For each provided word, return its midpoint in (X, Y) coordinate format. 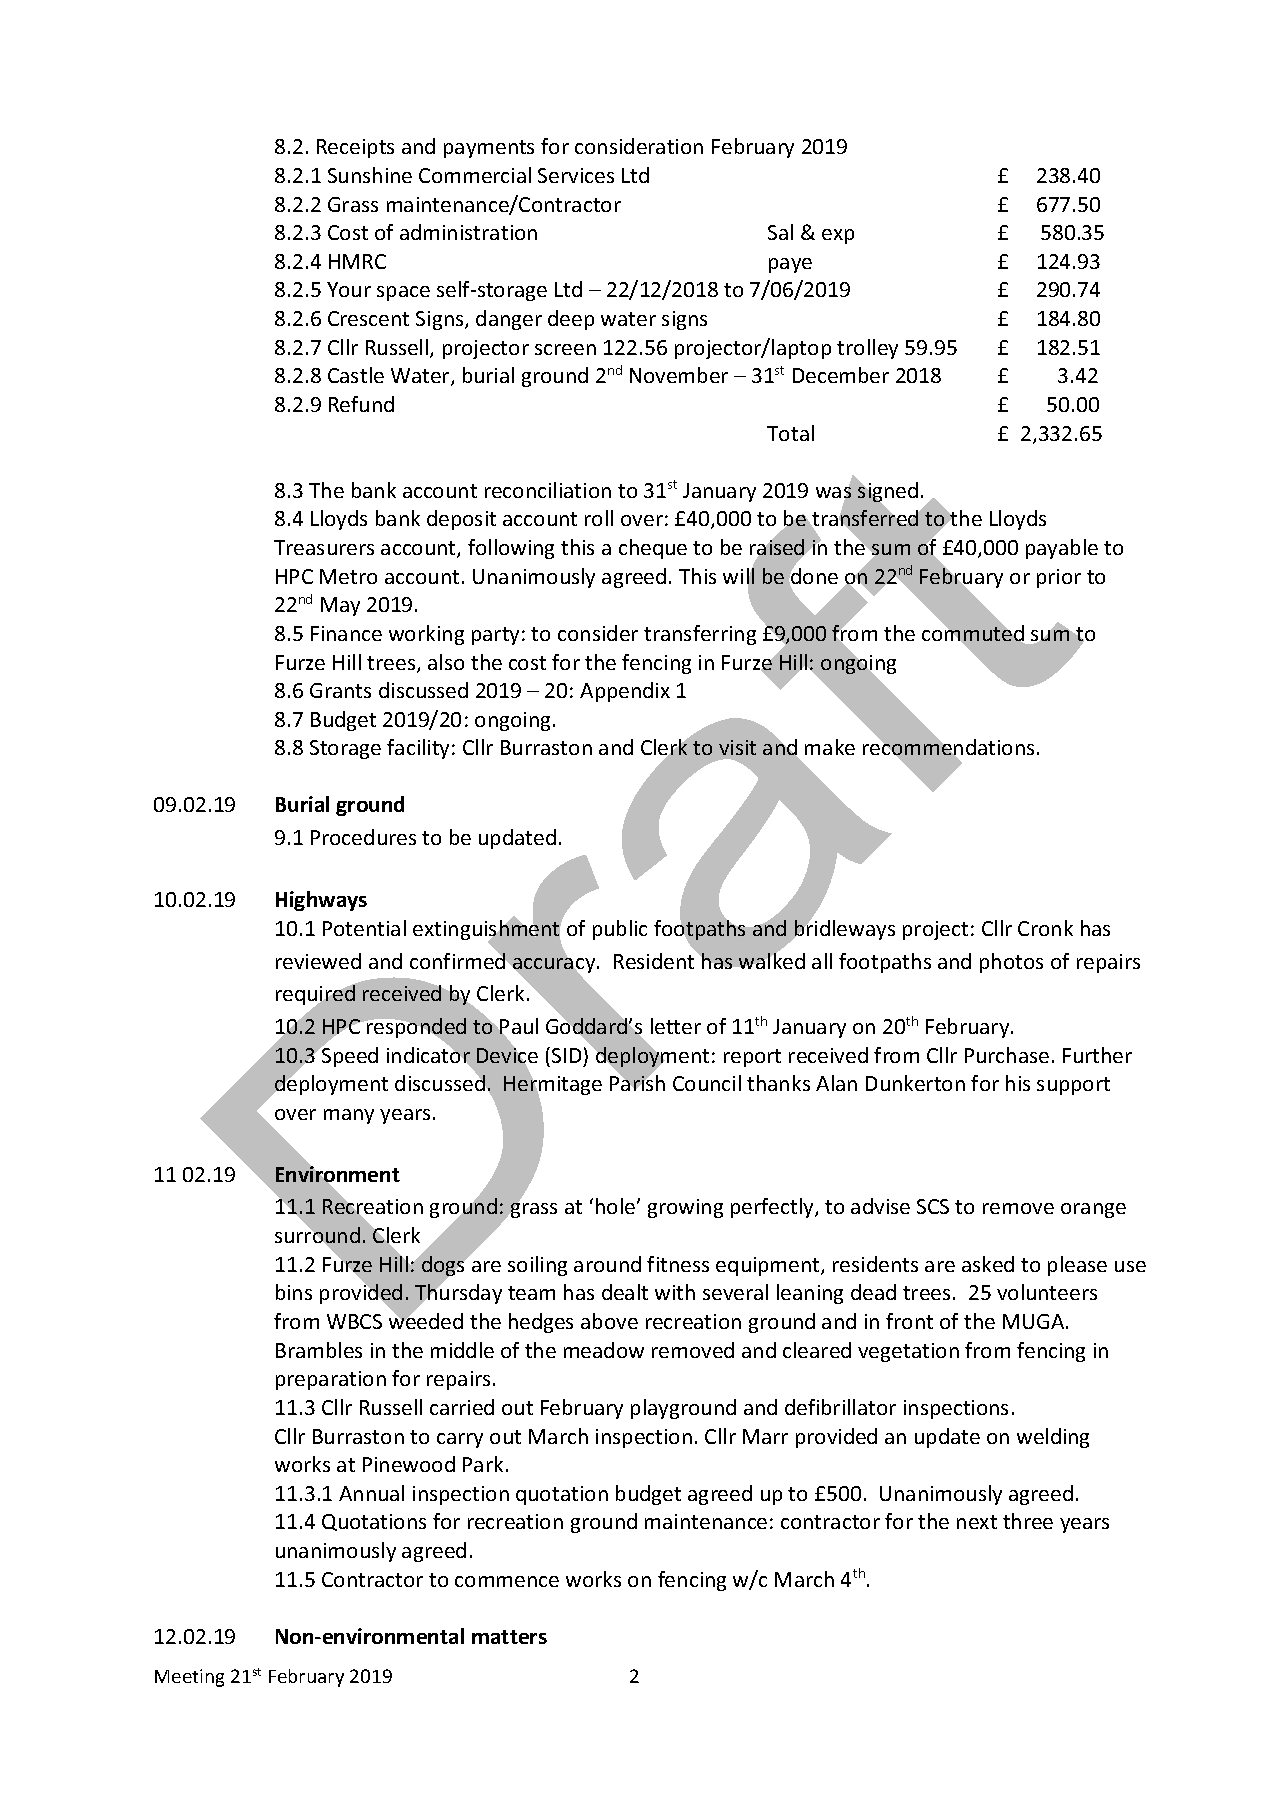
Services (576, 175)
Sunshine (370, 175)
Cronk (1045, 928)
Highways (321, 901)
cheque (653, 549)
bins (294, 1292)
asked (988, 1264)
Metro (348, 576)
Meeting (189, 1678)
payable (1062, 549)
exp (838, 236)
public (620, 930)
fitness (678, 1264)
